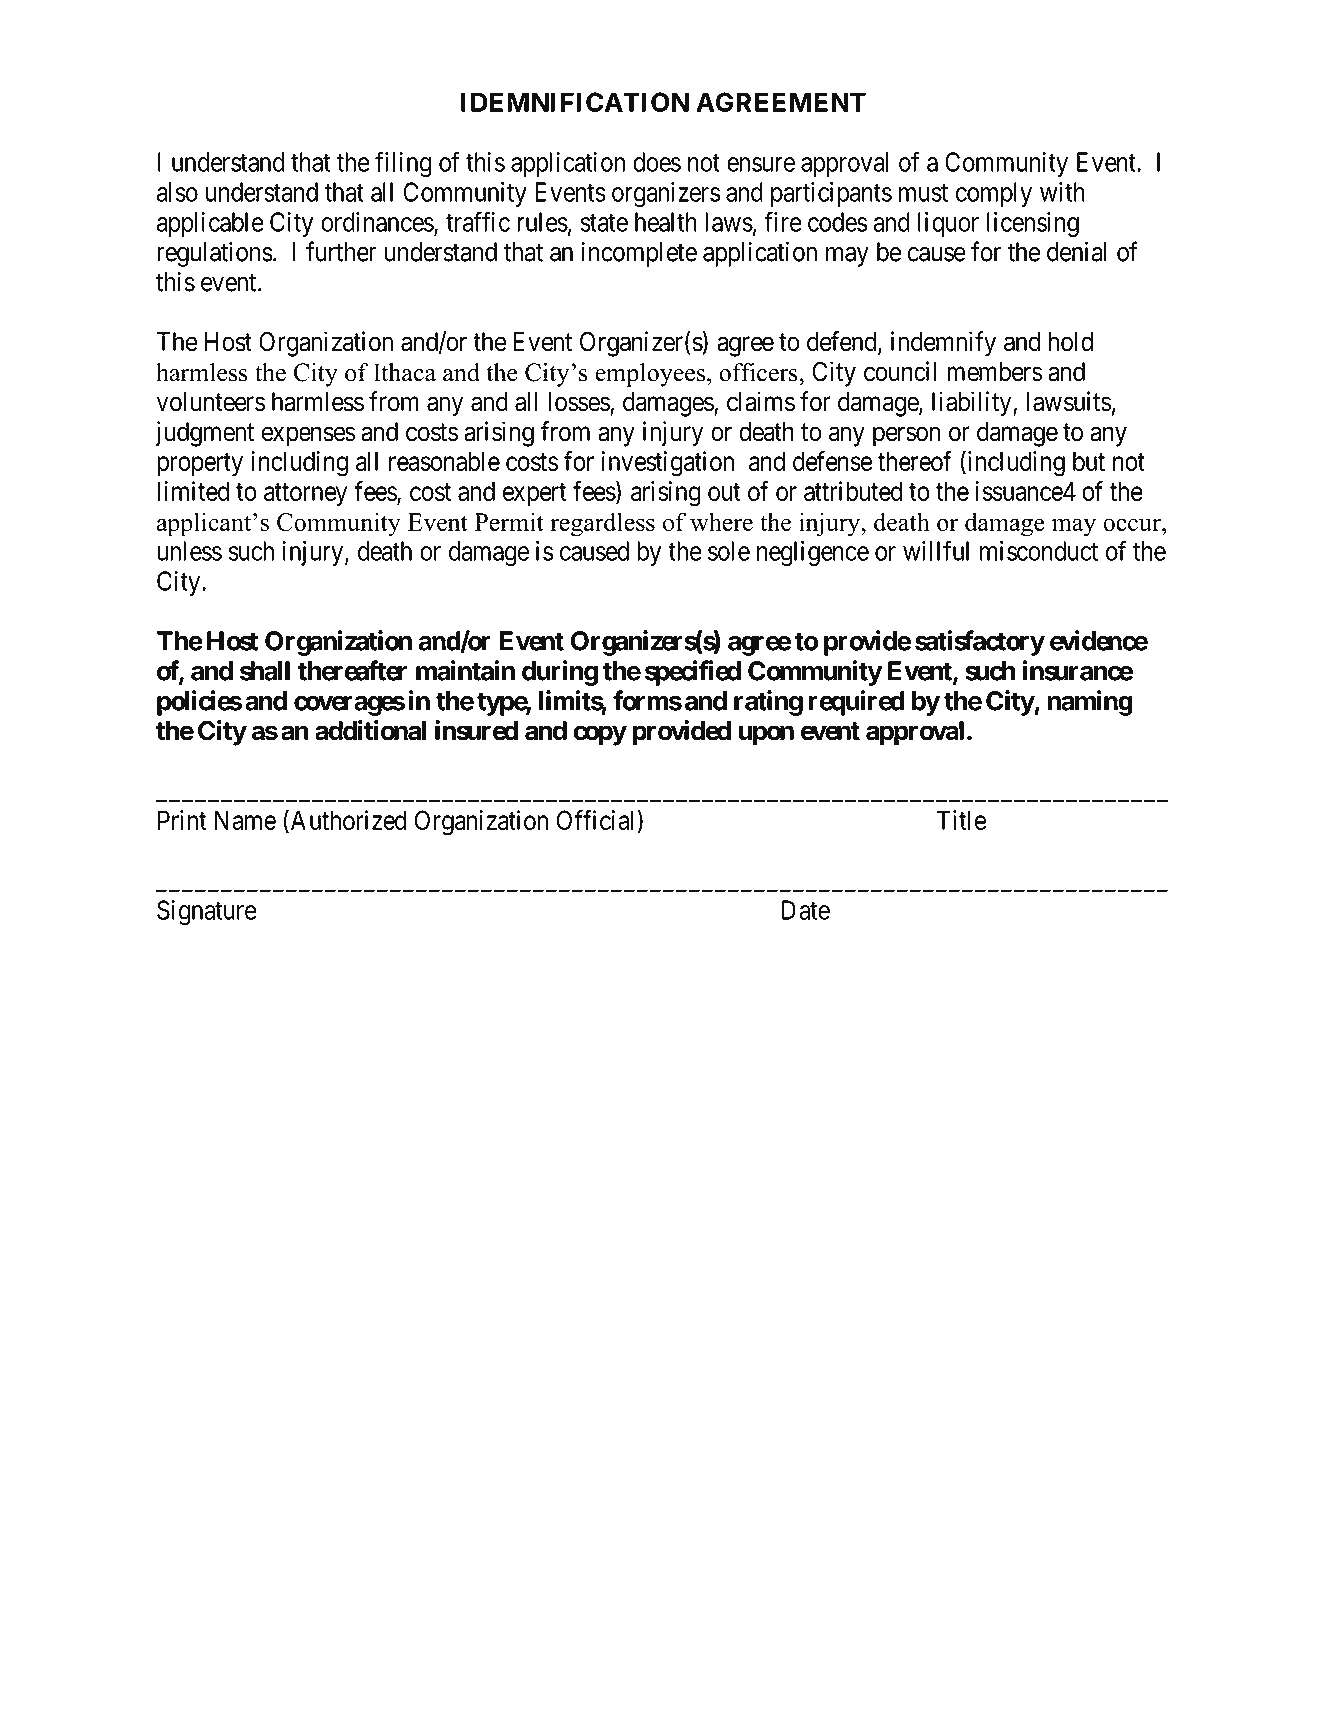  What do you see at coordinates (994, 194) in the screenshot?
I see `comply` at bounding box center [994, 194].
